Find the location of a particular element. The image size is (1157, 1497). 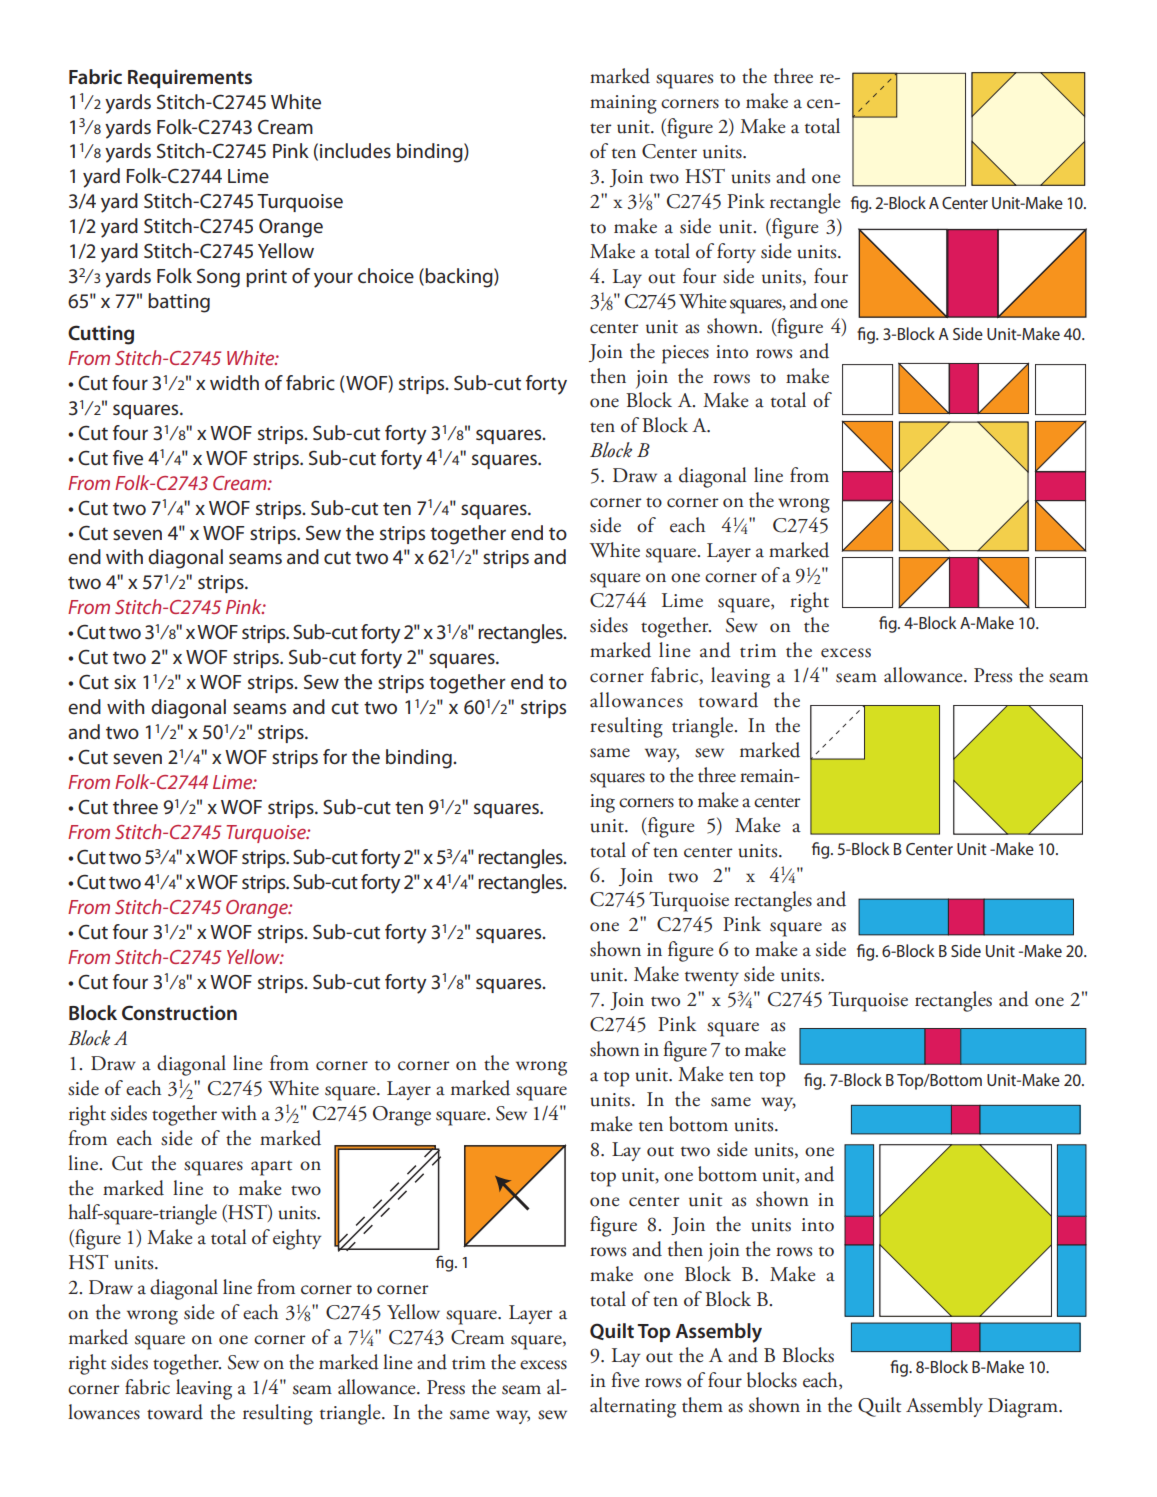

Construction is located at coordinates (179, 1013).
